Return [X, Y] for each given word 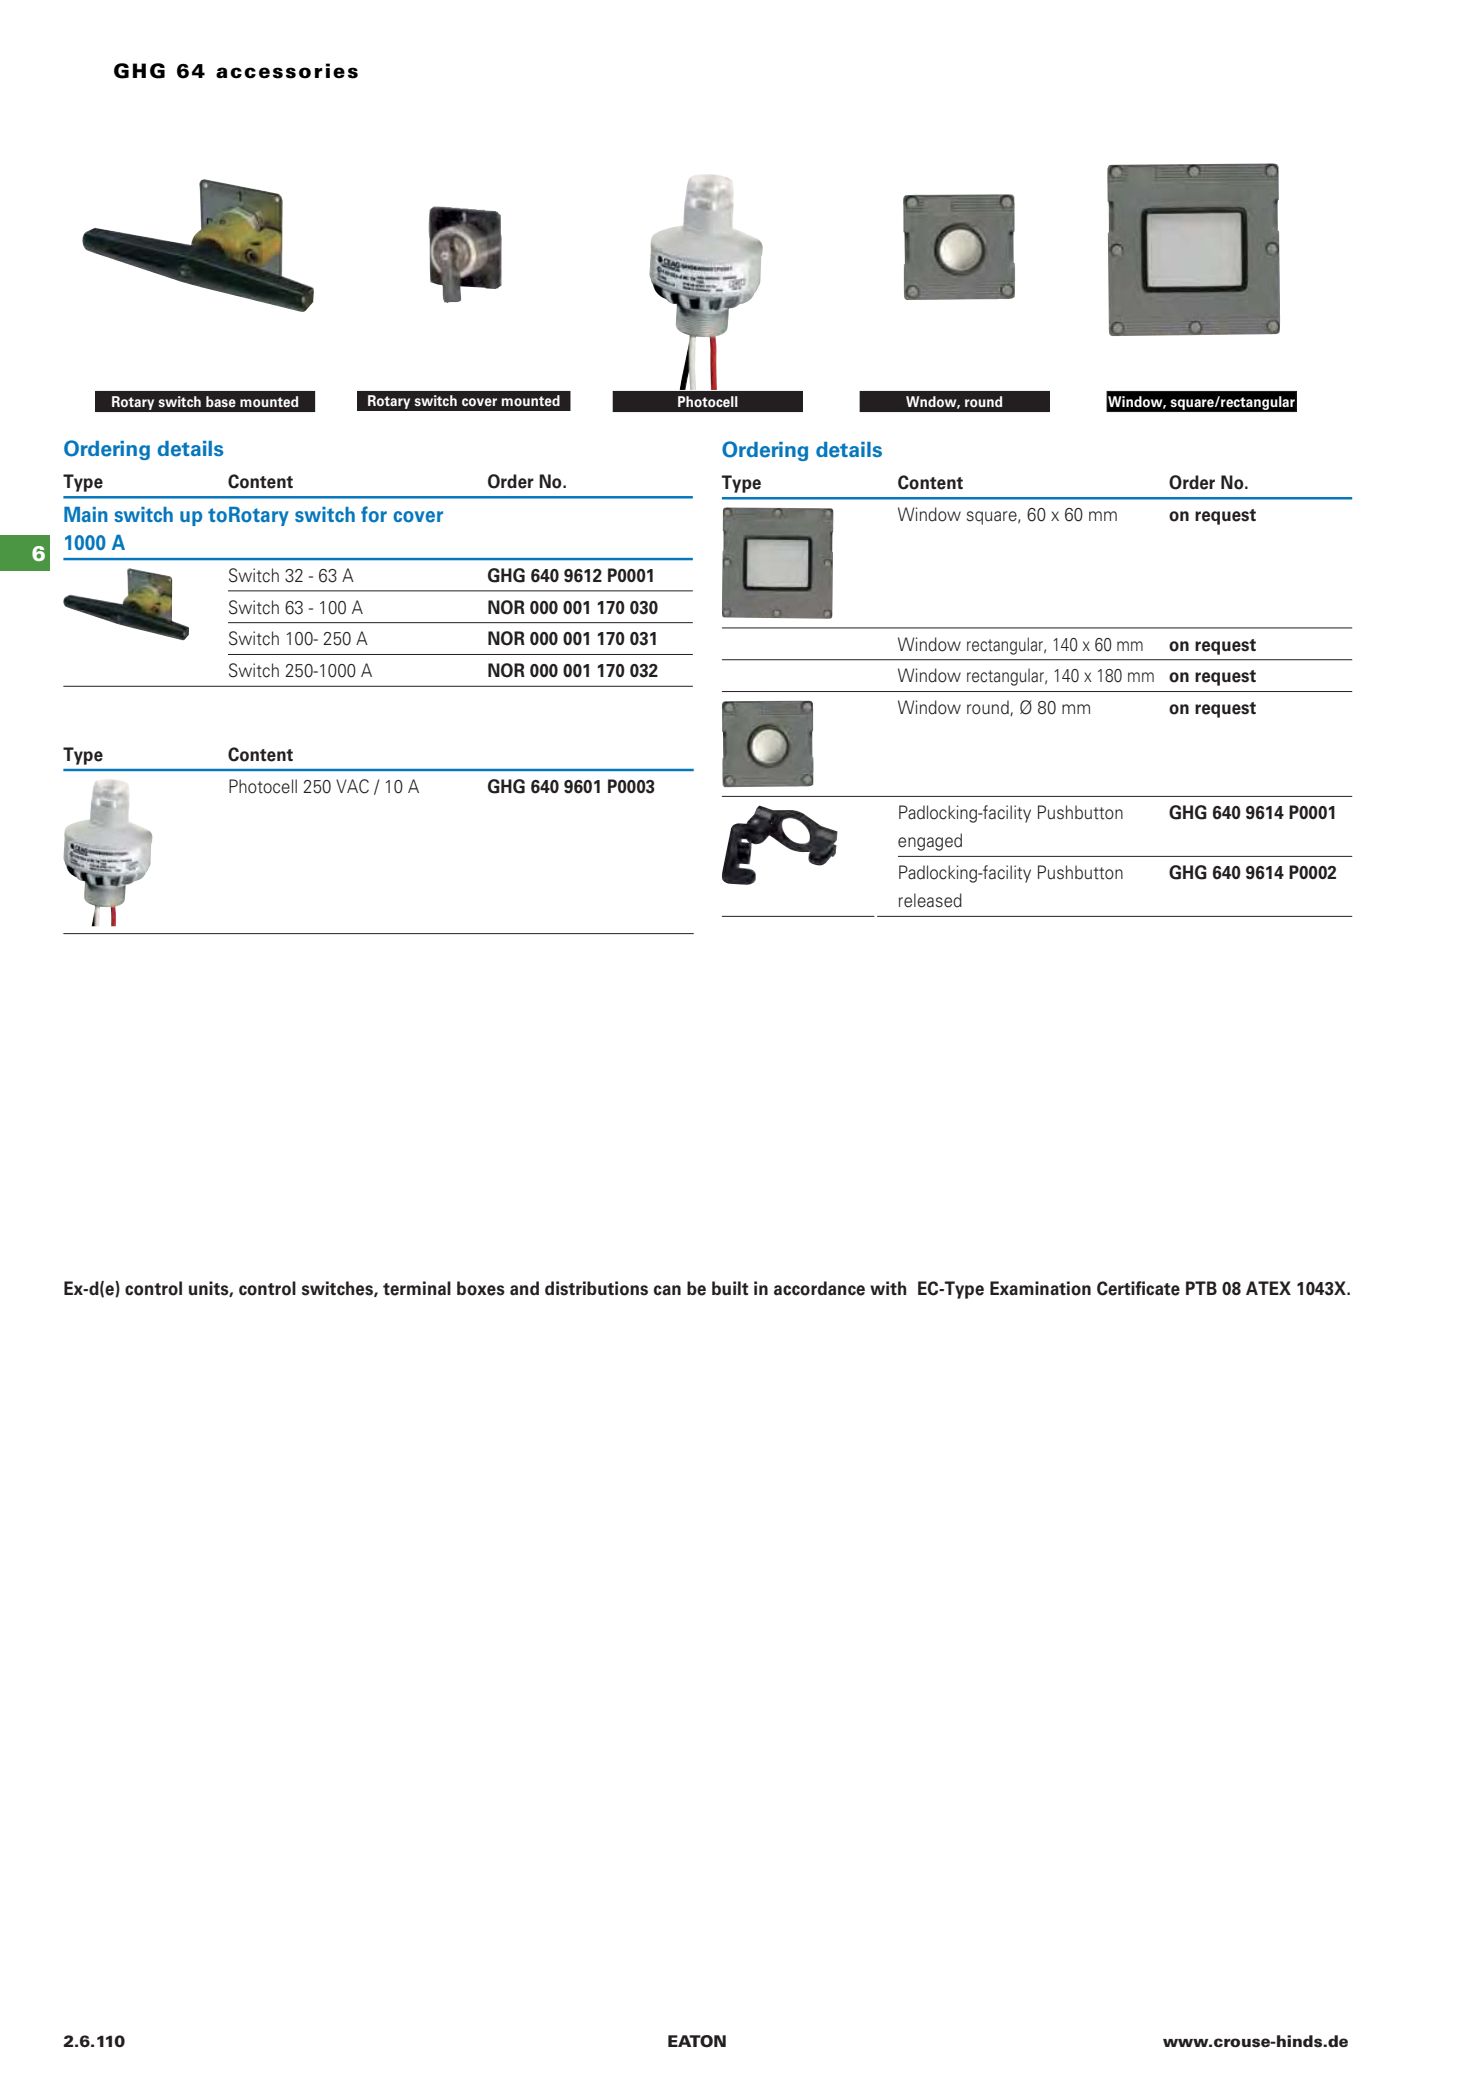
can [667, 1290]
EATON [697, 2041]
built [730, 1288]
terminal [417, 1288]
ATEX [1268, 1288]
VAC [352, 786]
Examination [1040, 1288]
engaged [930, 842]
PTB [1201, 1288]
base [221, 402]
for [374, 514]
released [930, 900]
